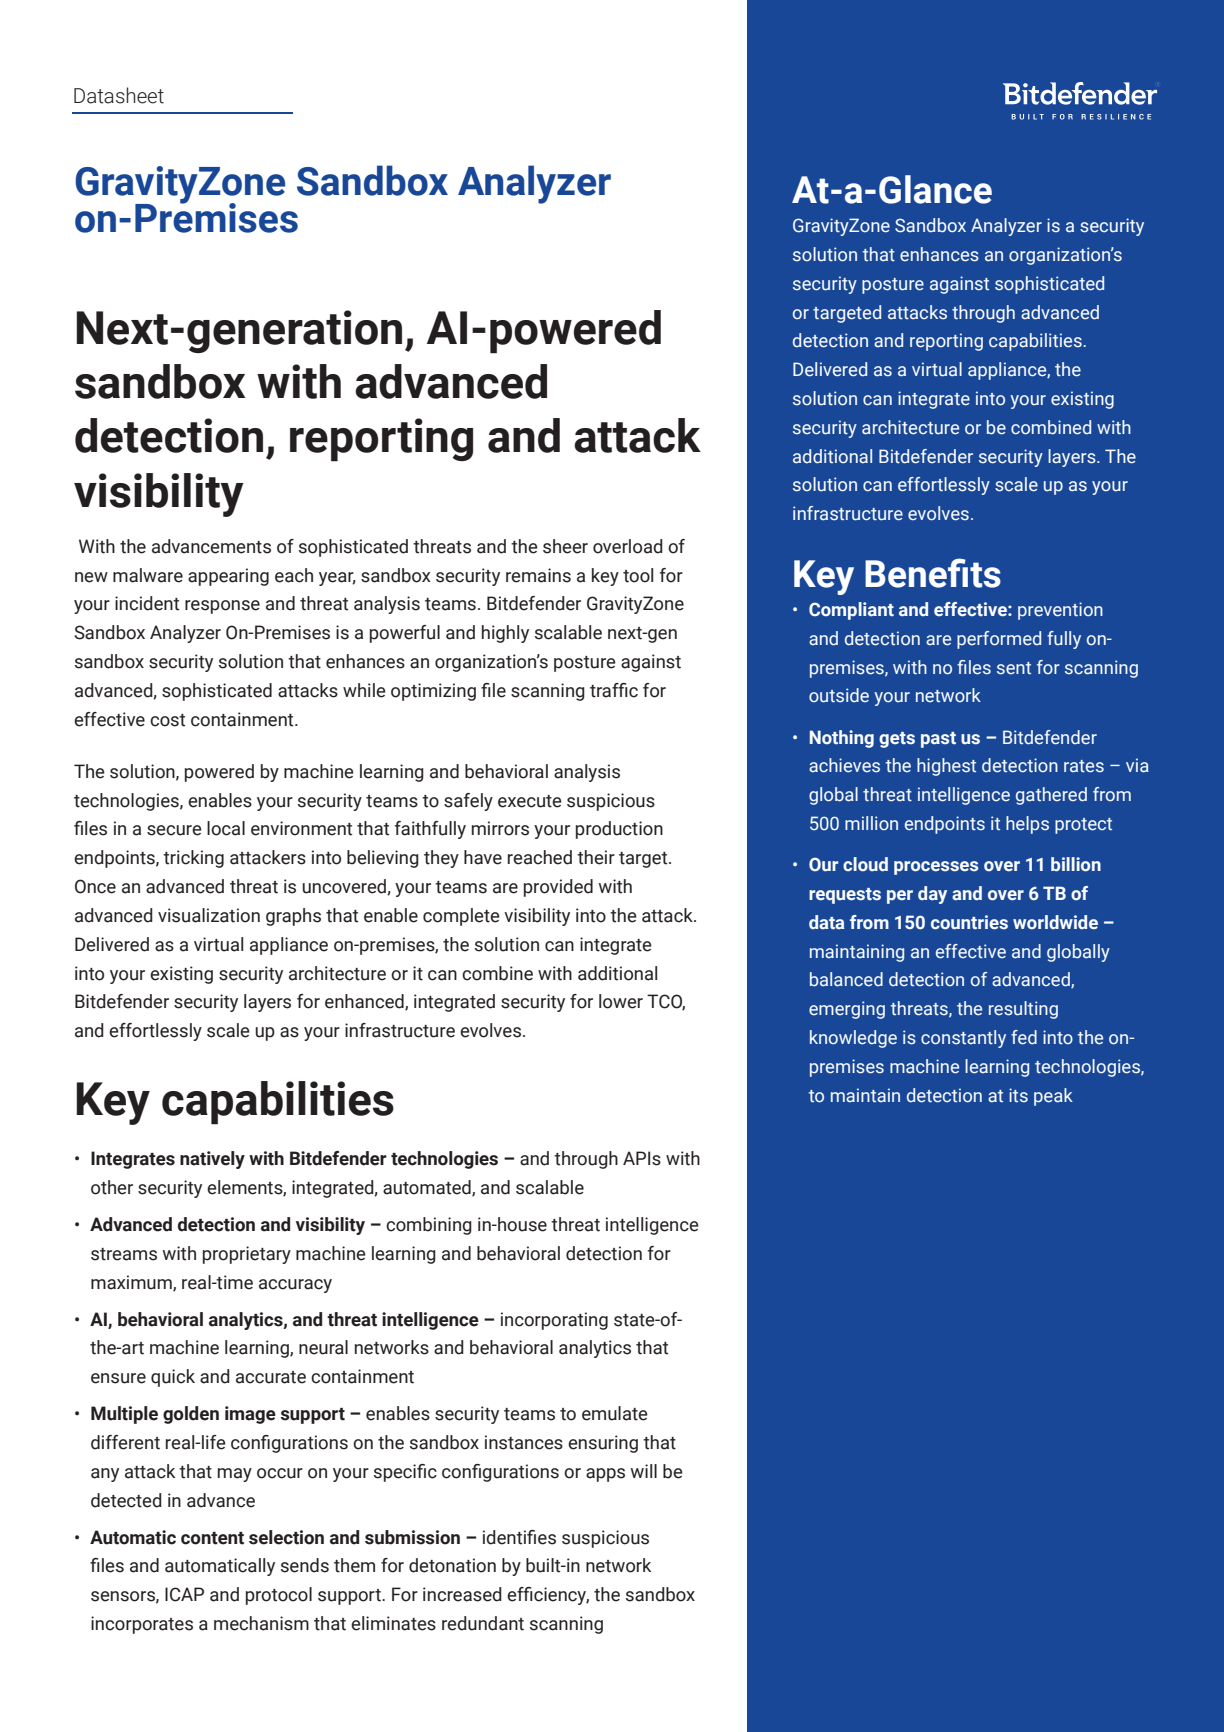  Describe the element at coordinates (1053, 1097) in the screenshot. I see `peak` at that location.
